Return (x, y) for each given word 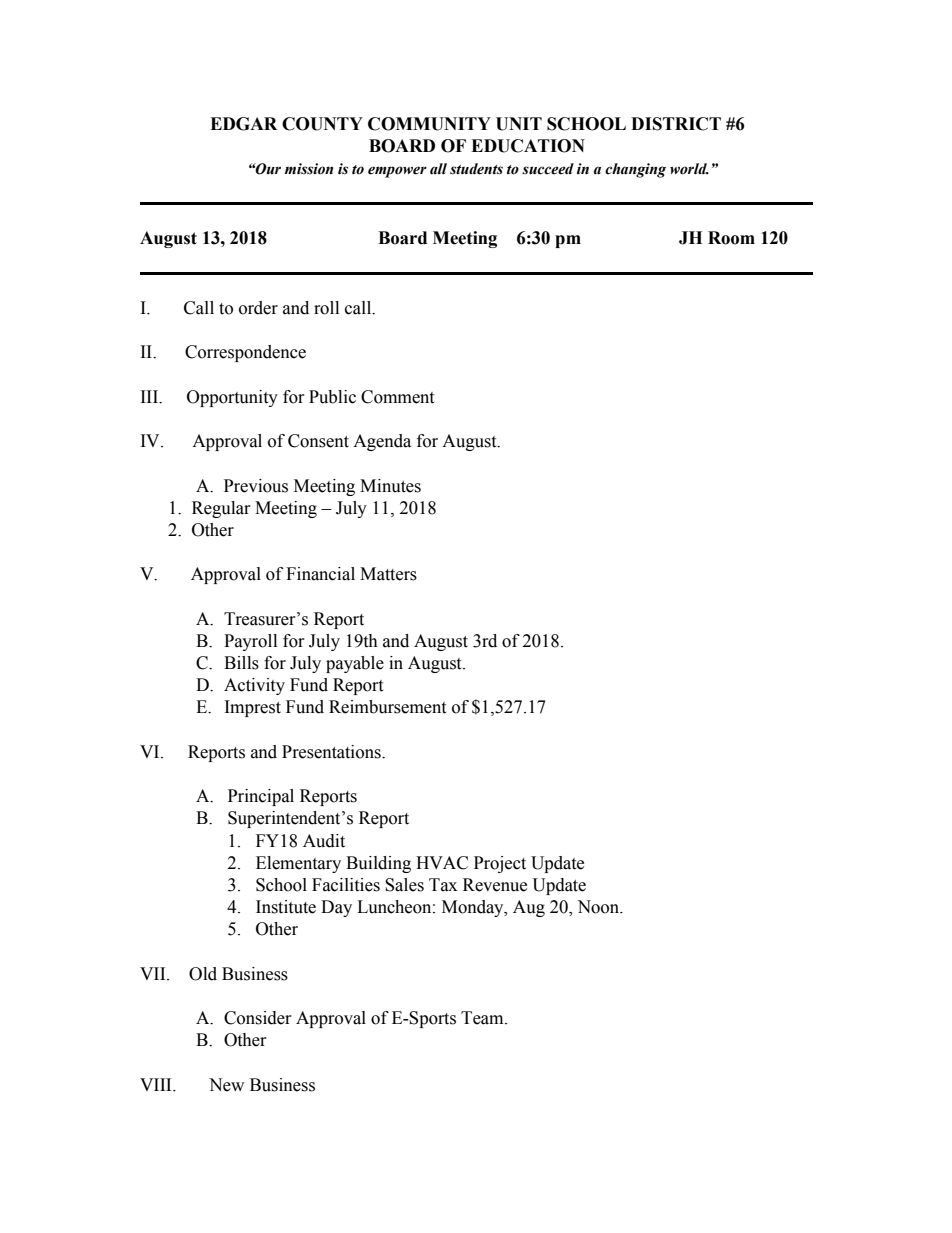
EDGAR (243, 124)
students (476, 169)
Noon (599, 907)
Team (483, 1018)
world (689, 169)
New (226, 1085)
